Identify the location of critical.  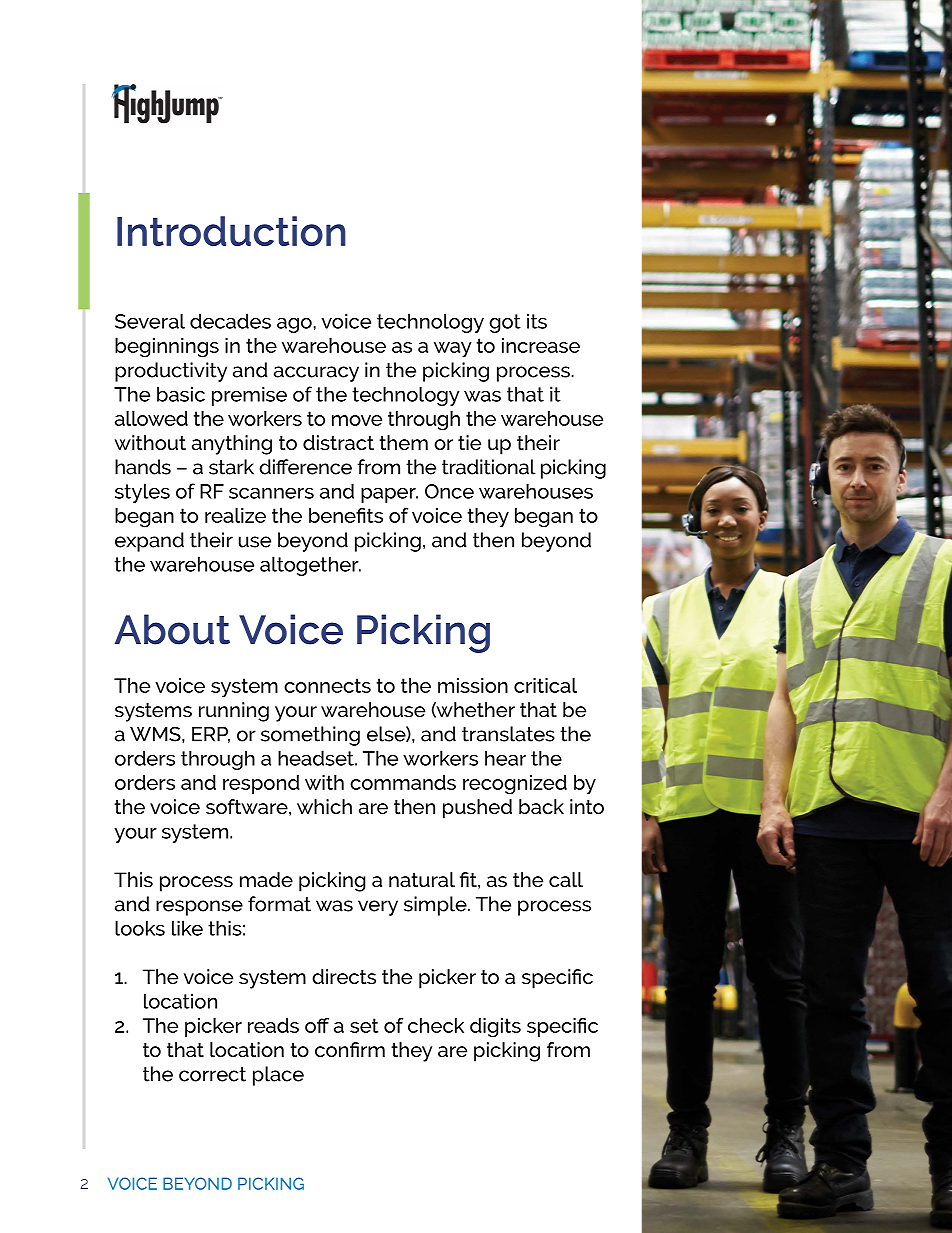
(545, 685).
